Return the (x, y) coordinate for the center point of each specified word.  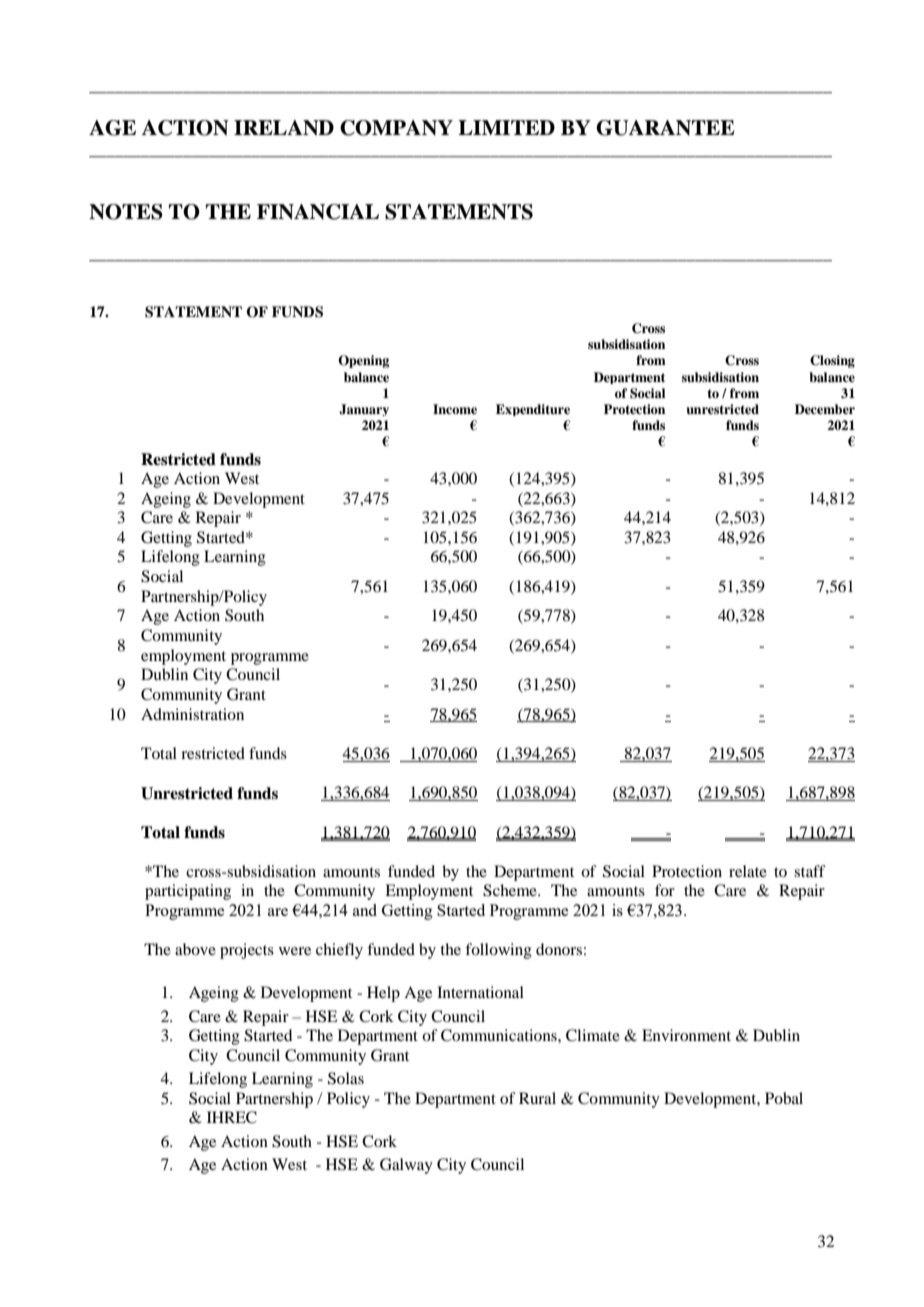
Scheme (511, 890)
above (195, 949)
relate (748, 871)
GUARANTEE (665, 128)
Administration (192, 714)
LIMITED (506, 127)
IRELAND (284, 128)
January (364, 410)
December (825, 409)
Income (455, 409)
